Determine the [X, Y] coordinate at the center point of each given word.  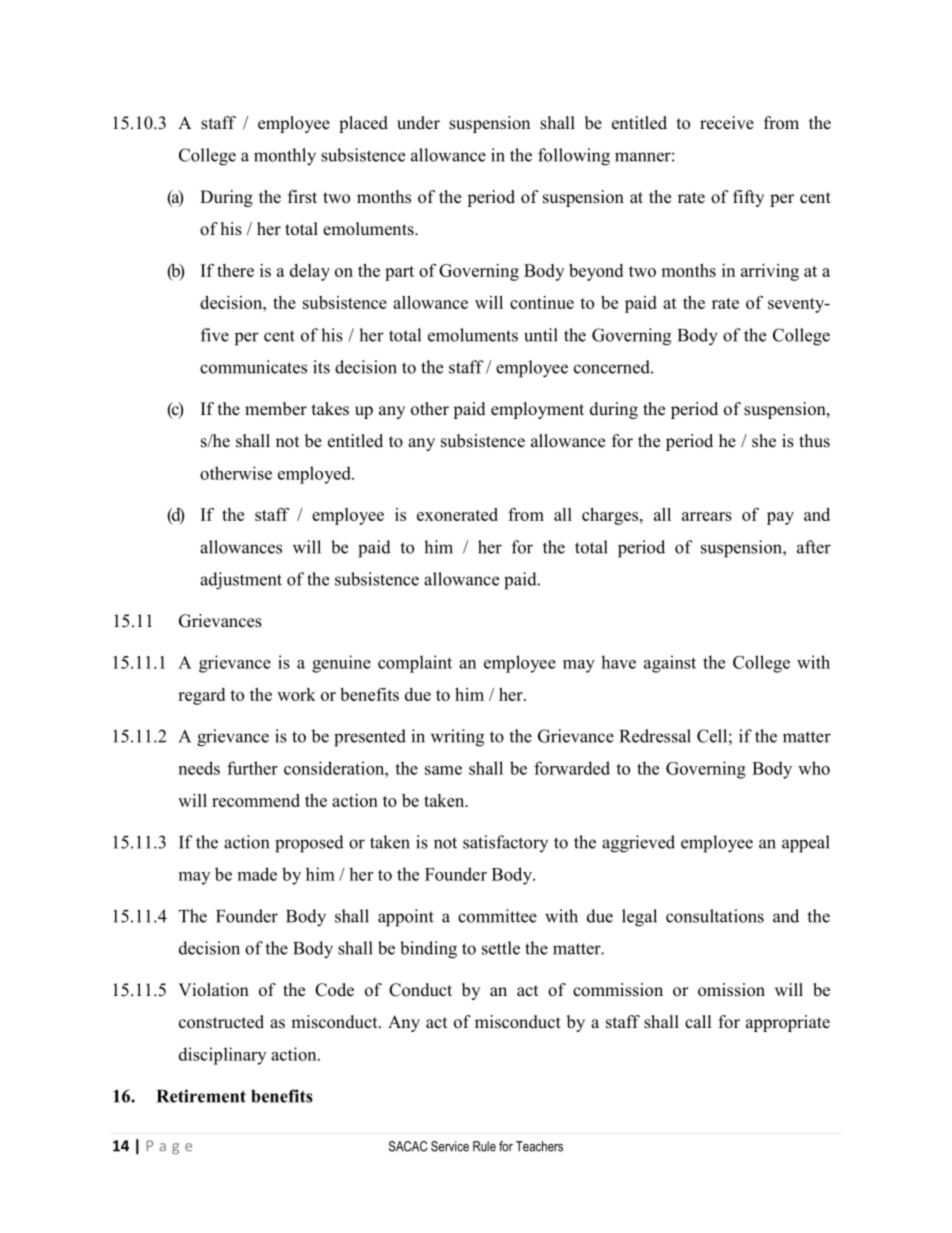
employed [315, 475]
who [814, 768]
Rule [484, 1146]
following [574, 157]
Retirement [201, 1096]
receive [727, 123]
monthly [285, 157]
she [764, 441]
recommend [256, 800]
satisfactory [505, 843]
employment [537, 410]
